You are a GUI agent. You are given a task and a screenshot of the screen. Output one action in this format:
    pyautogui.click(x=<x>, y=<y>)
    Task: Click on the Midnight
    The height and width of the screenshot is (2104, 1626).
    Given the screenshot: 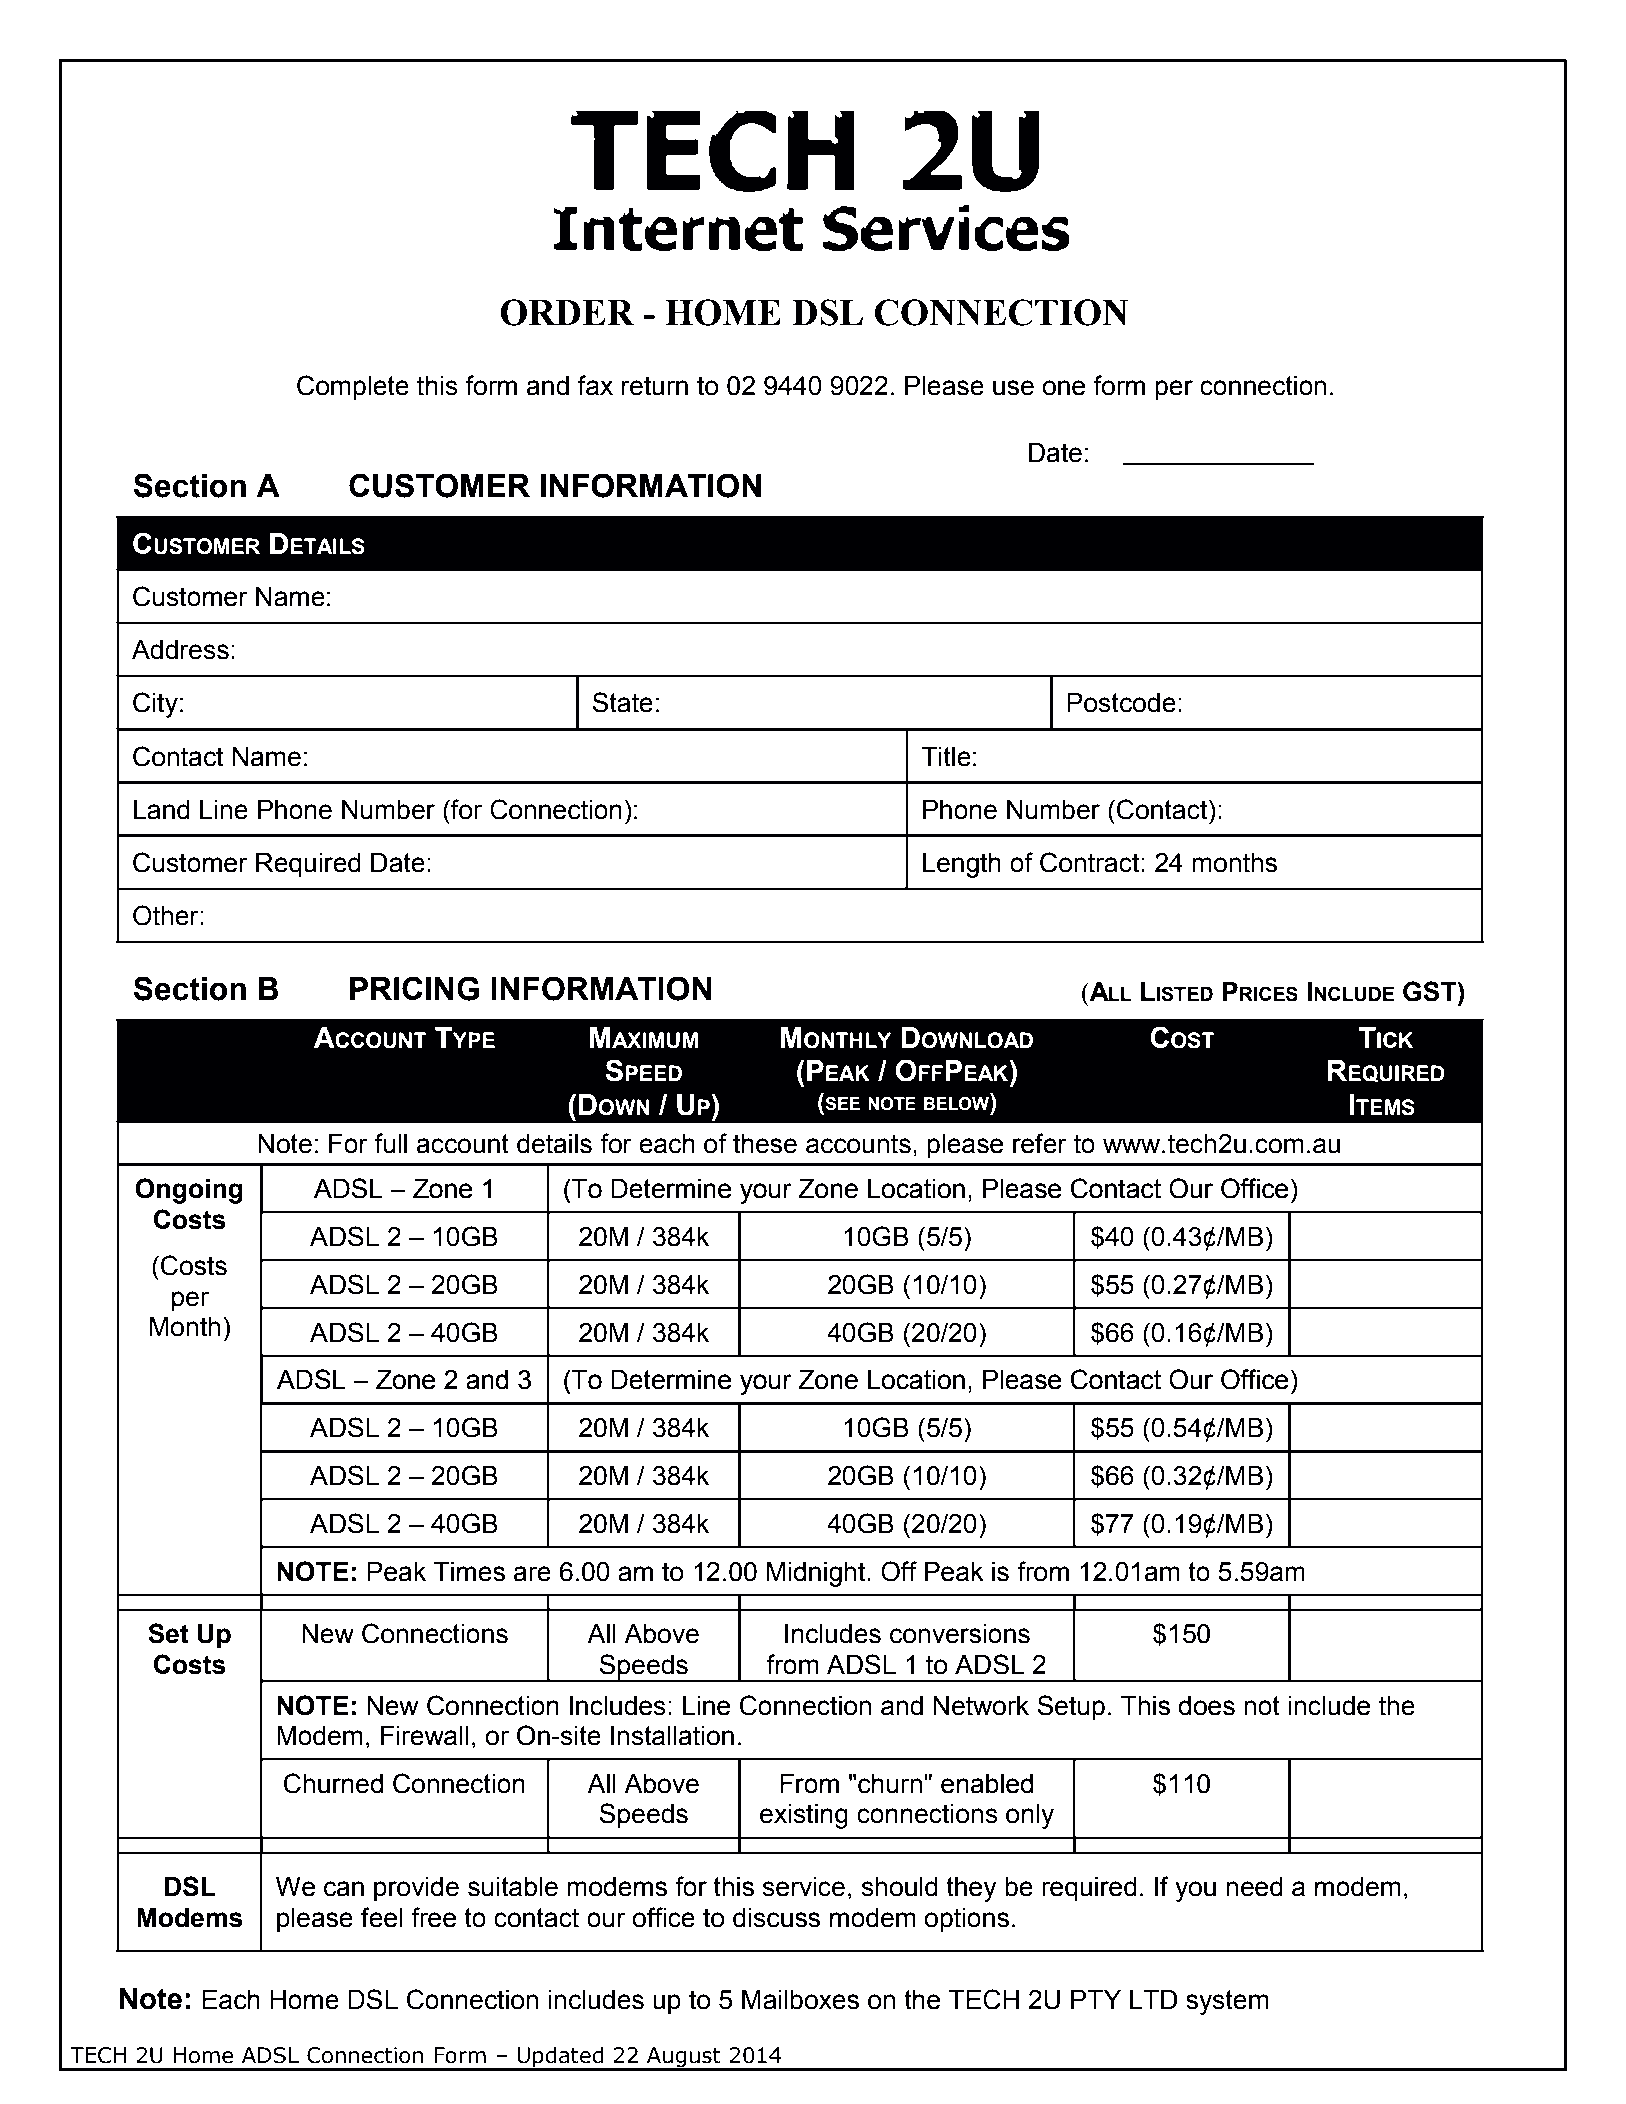 What is the action you would take?
    pyautogui.click(x=817, y=1574)
